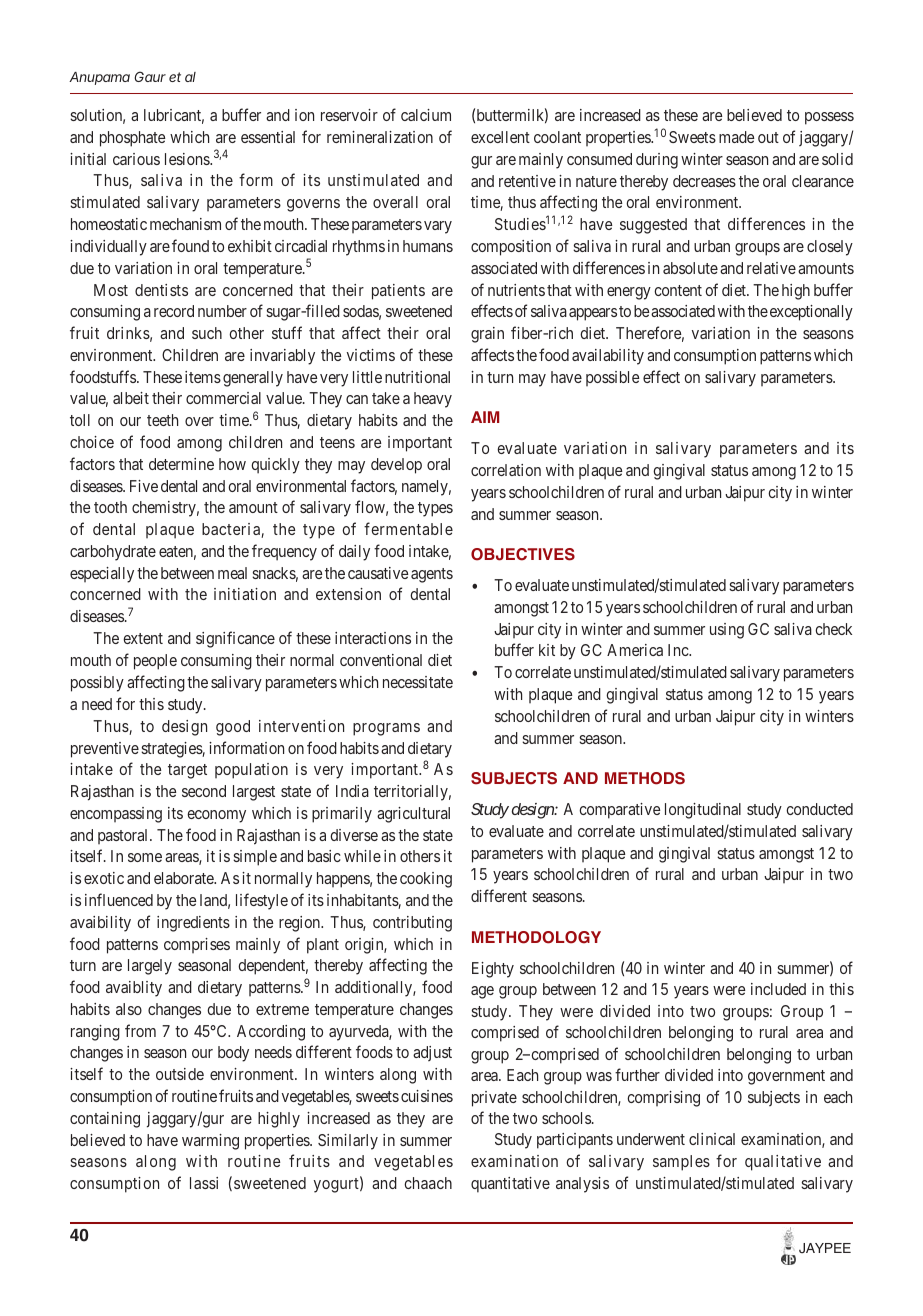 The height and width of the document is (1316, 923). What do you see at coordinates (613, 378) in the document?
I see `possible` at bounding box center [613, 378].
